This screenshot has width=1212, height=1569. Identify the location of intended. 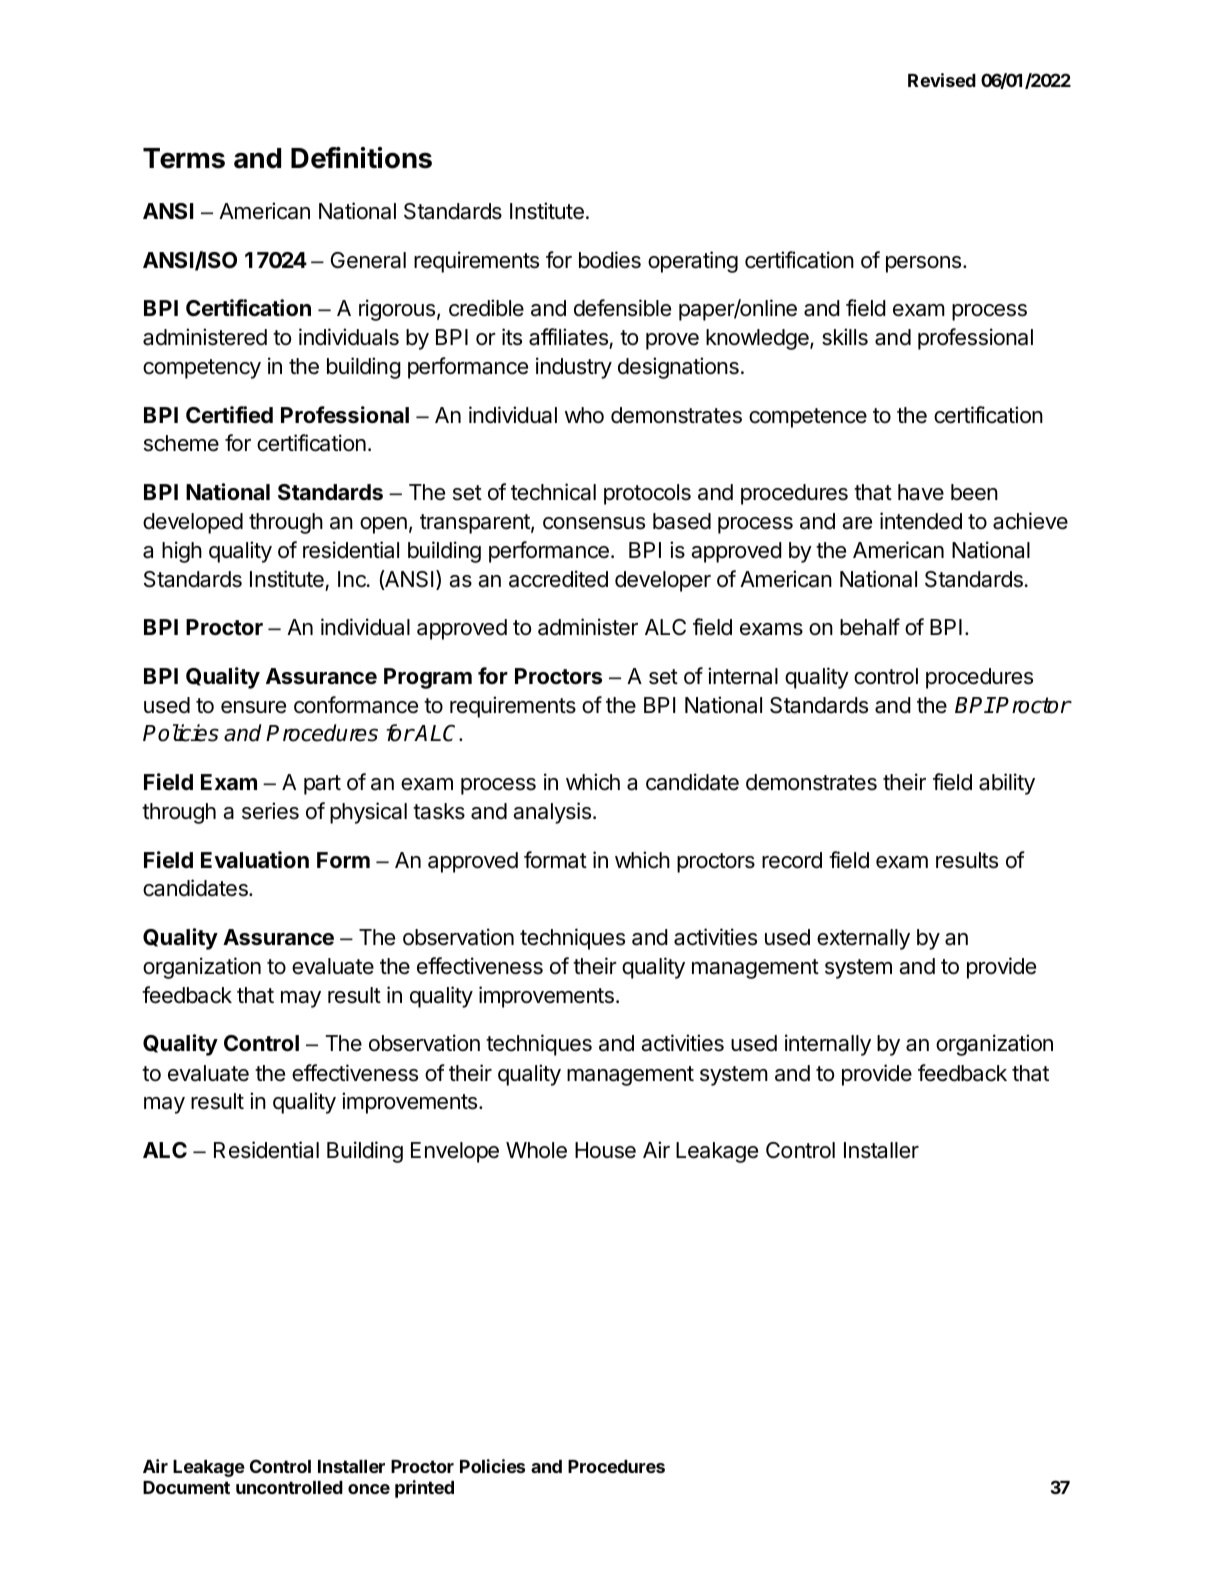
(921, 521).
